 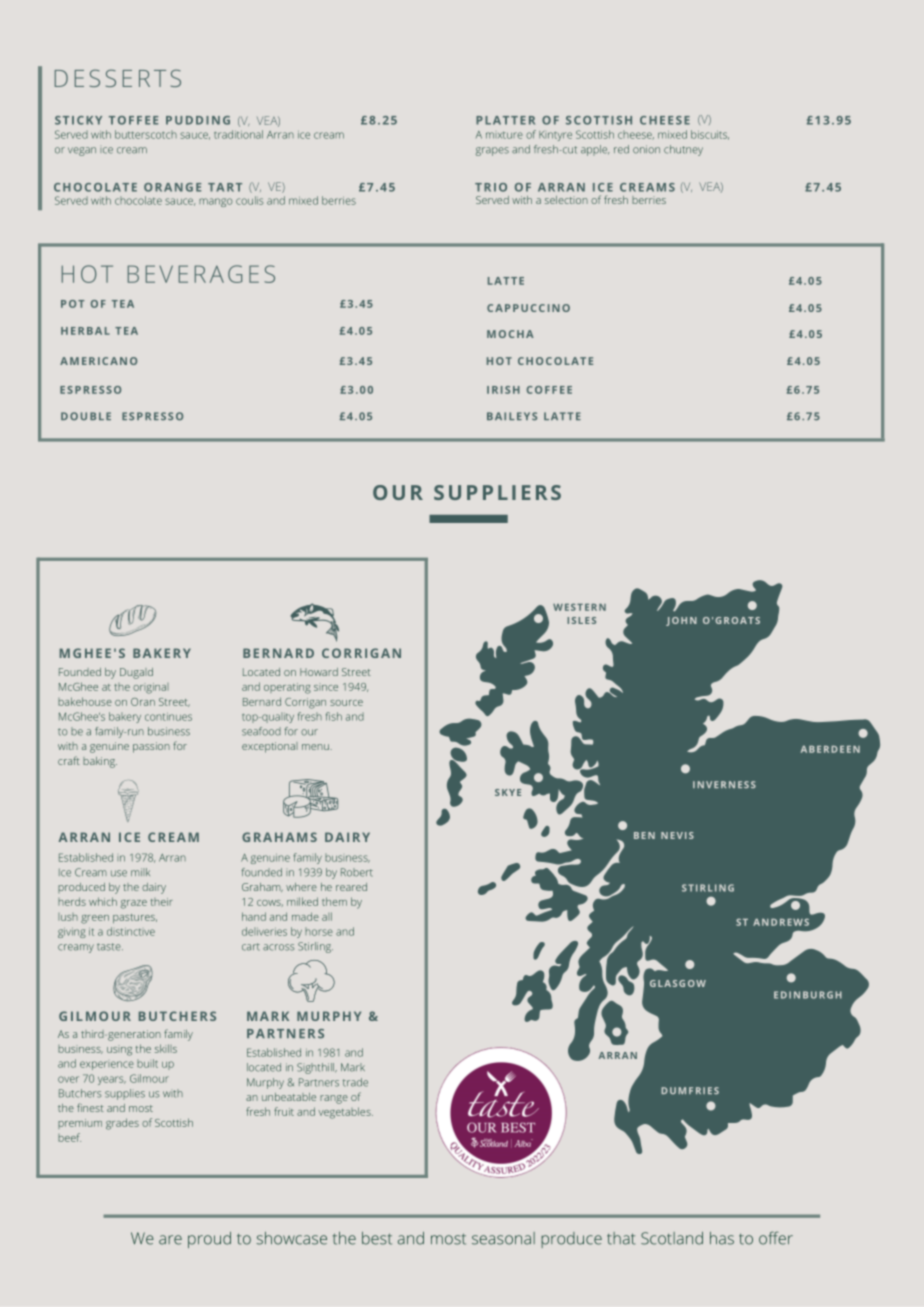 What do you see at coordinates (98, 361) in the screenshot?
I see `AMERICANO` at bounding box center [98, 361].
